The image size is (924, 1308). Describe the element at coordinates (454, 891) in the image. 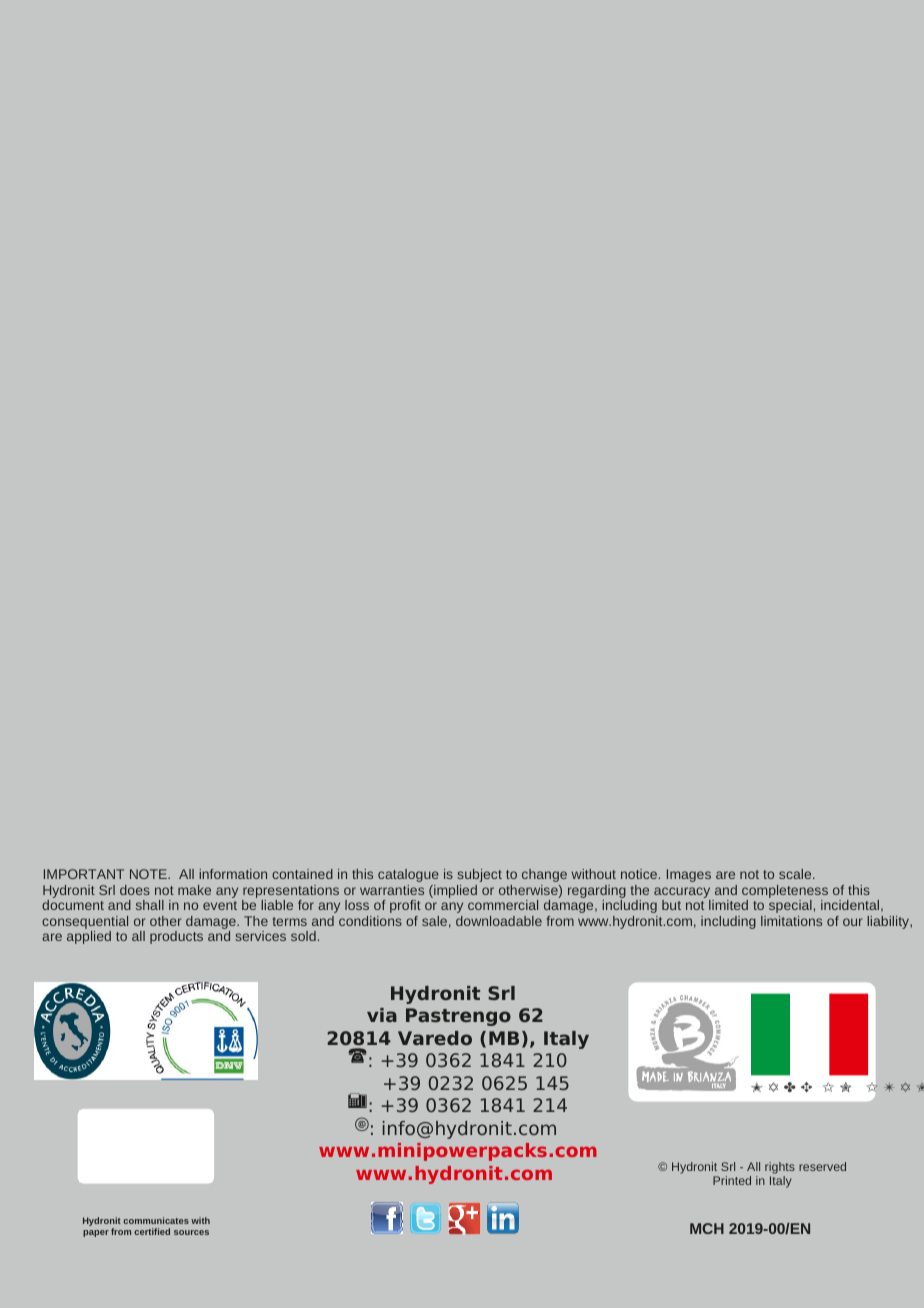

I see `implied` at that location.
